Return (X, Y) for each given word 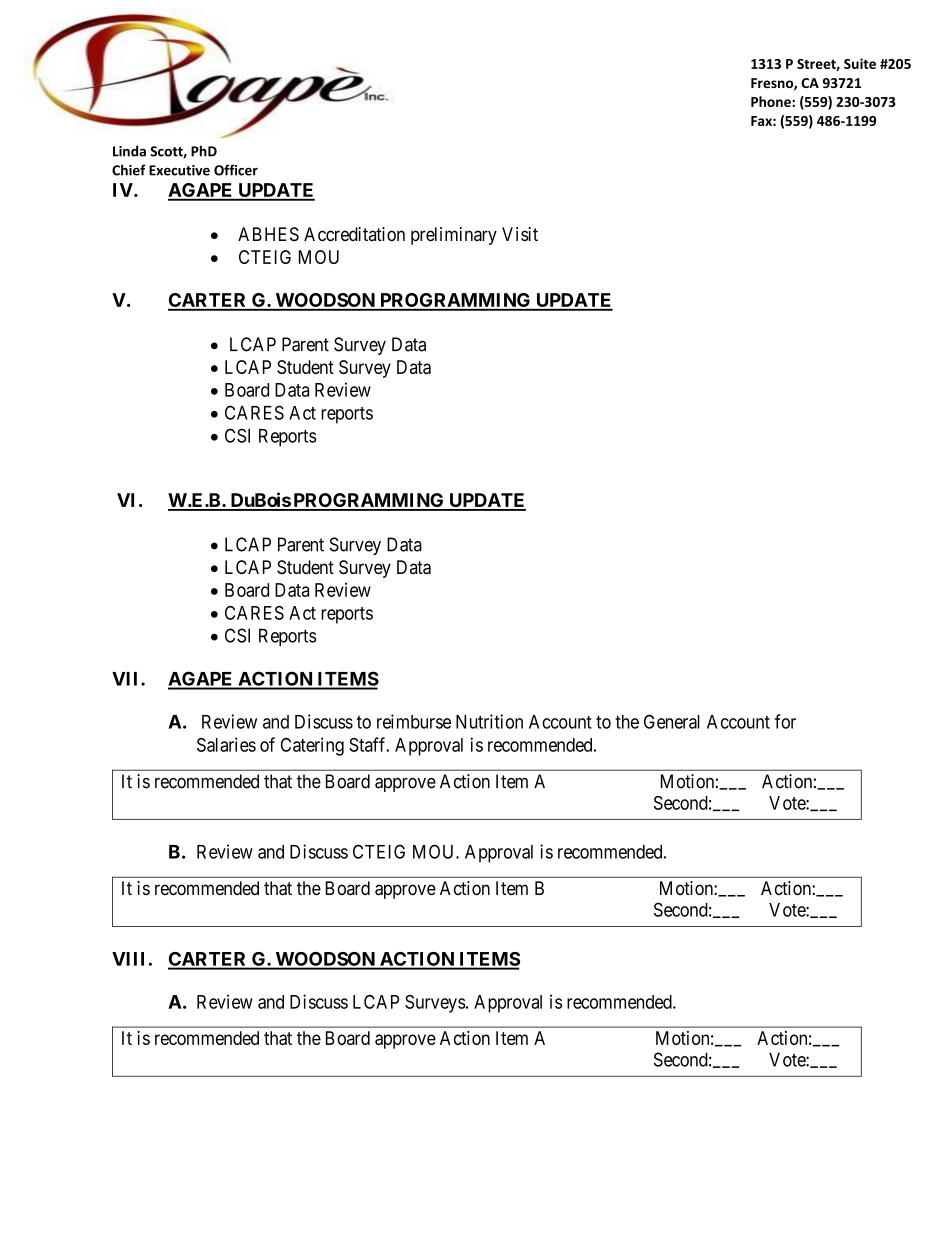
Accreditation (354, 234)
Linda (129, 151)
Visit (520, 234)
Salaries (226, 744)
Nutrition (489, 721)
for (785, 721)
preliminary (454, 236)
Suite (860, 63)
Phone (772, 101)
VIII (128, 959)
